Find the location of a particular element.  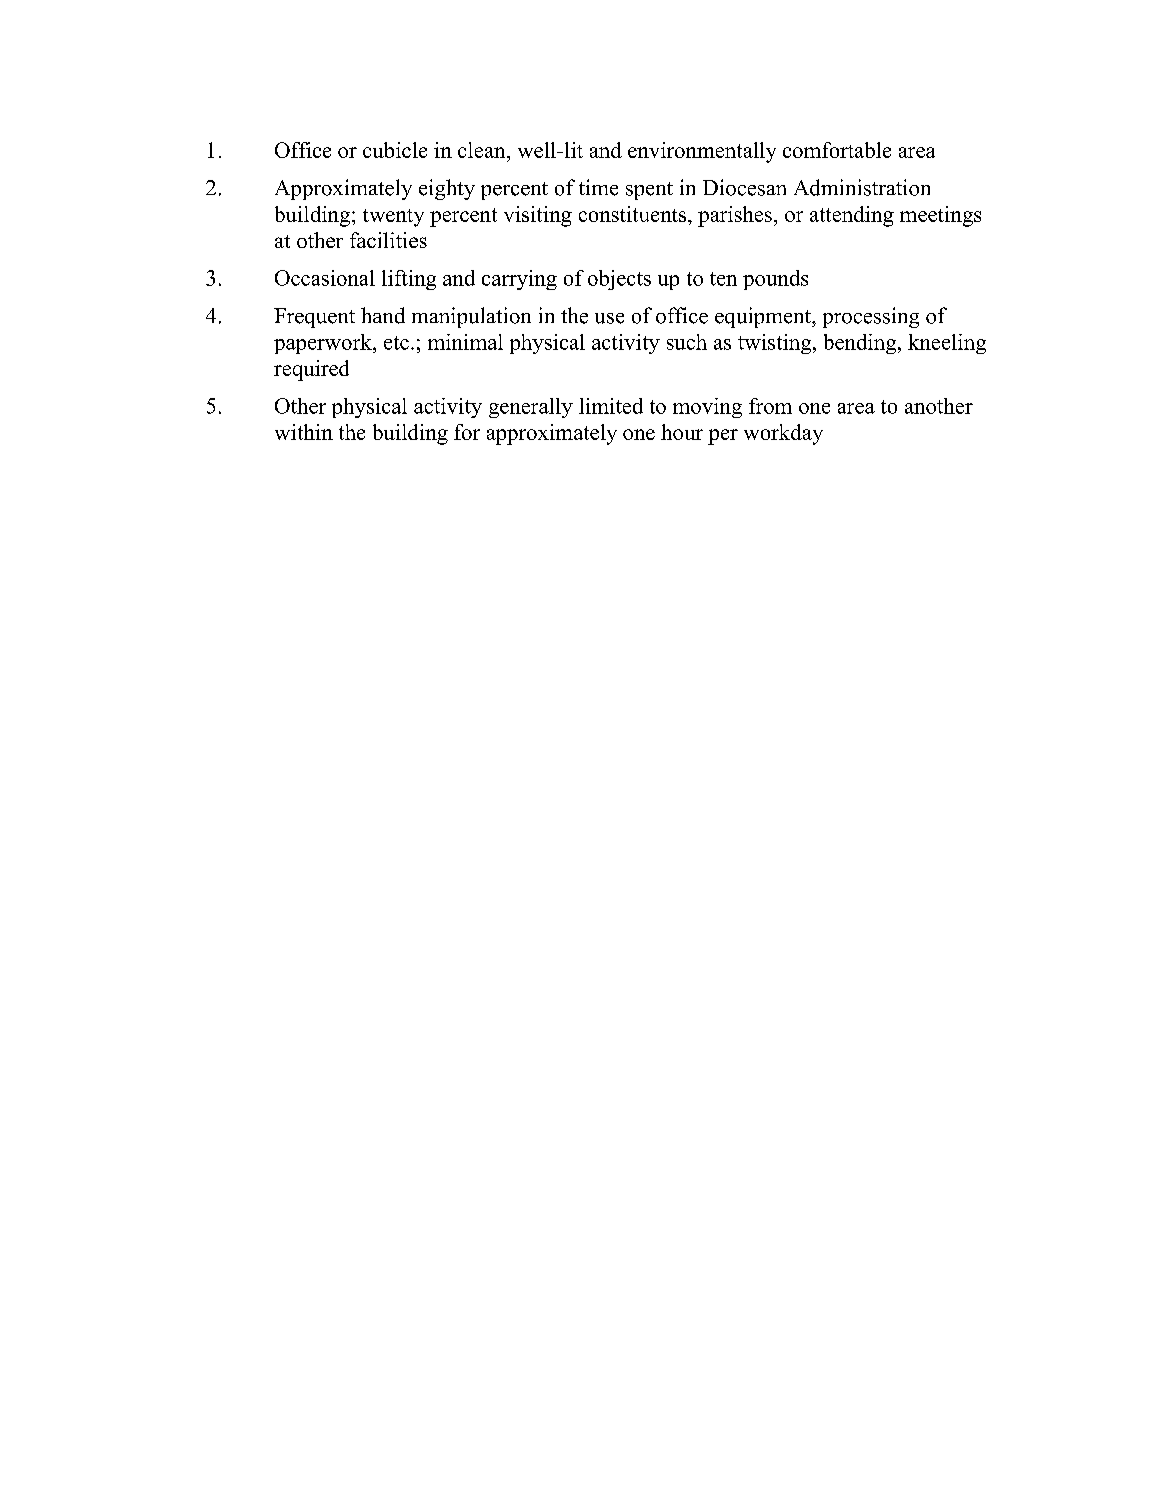

lifting is located at coordinates (409, 280).
